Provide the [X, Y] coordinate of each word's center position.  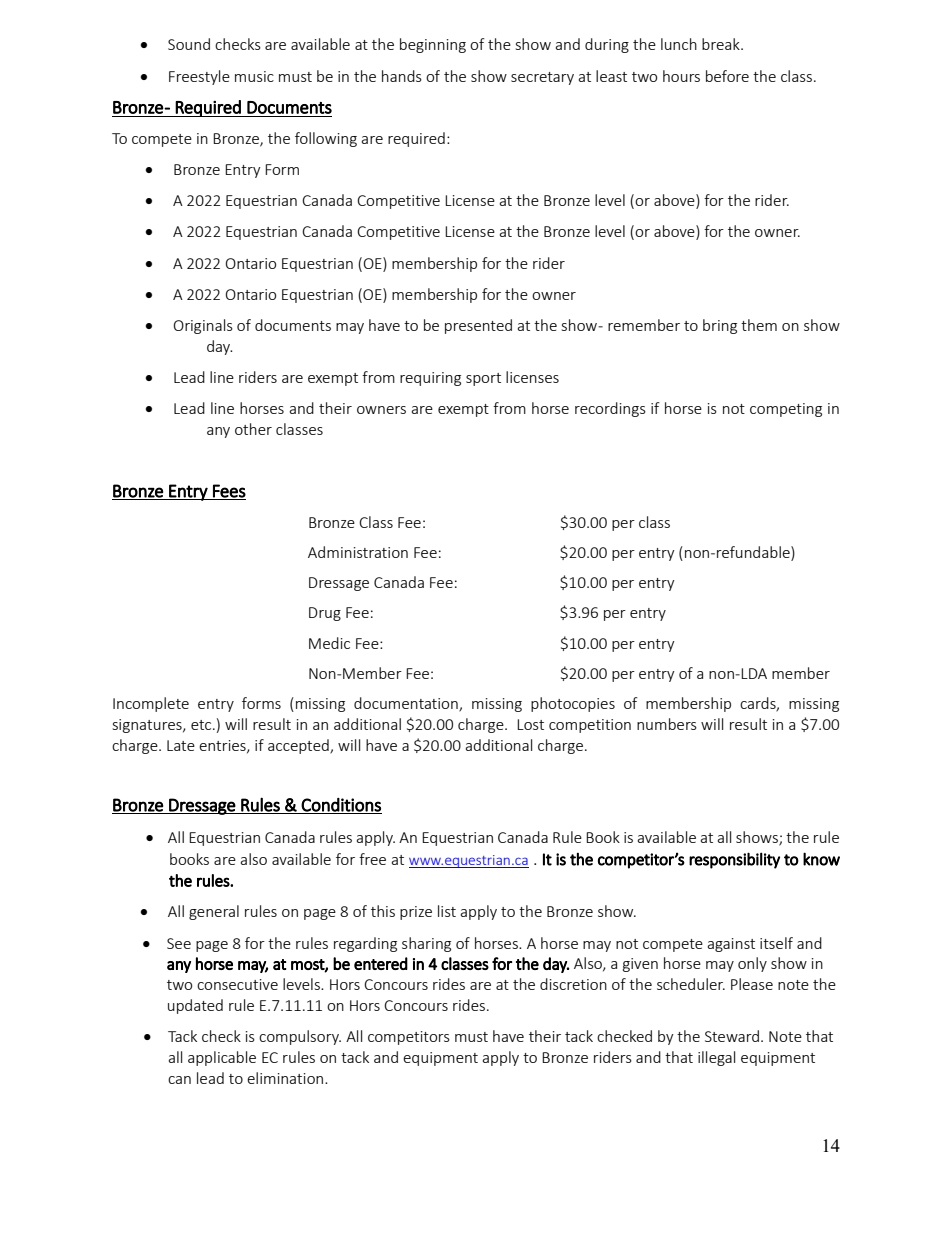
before [727, 76]
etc [202, 725]
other [253, 429]
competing [786, 410]
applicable [222, 1058]
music [254, 76]
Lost [530, 724]
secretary [542, 78]
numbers [667, 724]
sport [483, 379]
